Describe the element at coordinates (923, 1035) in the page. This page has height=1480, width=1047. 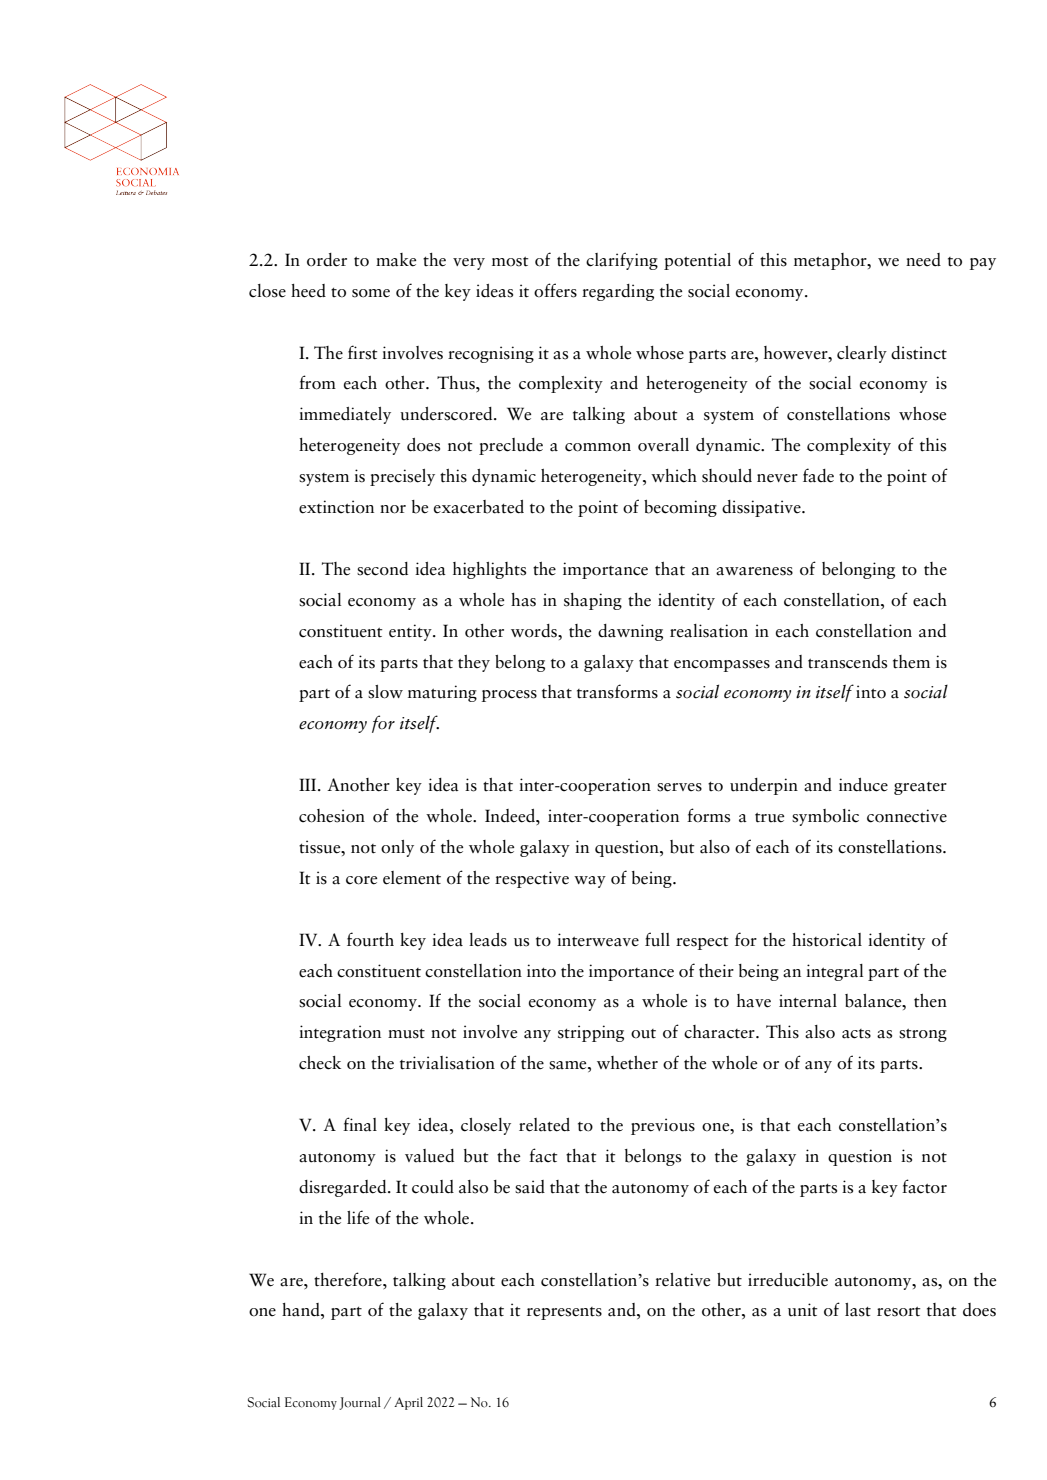
I see `strong` at that location.
